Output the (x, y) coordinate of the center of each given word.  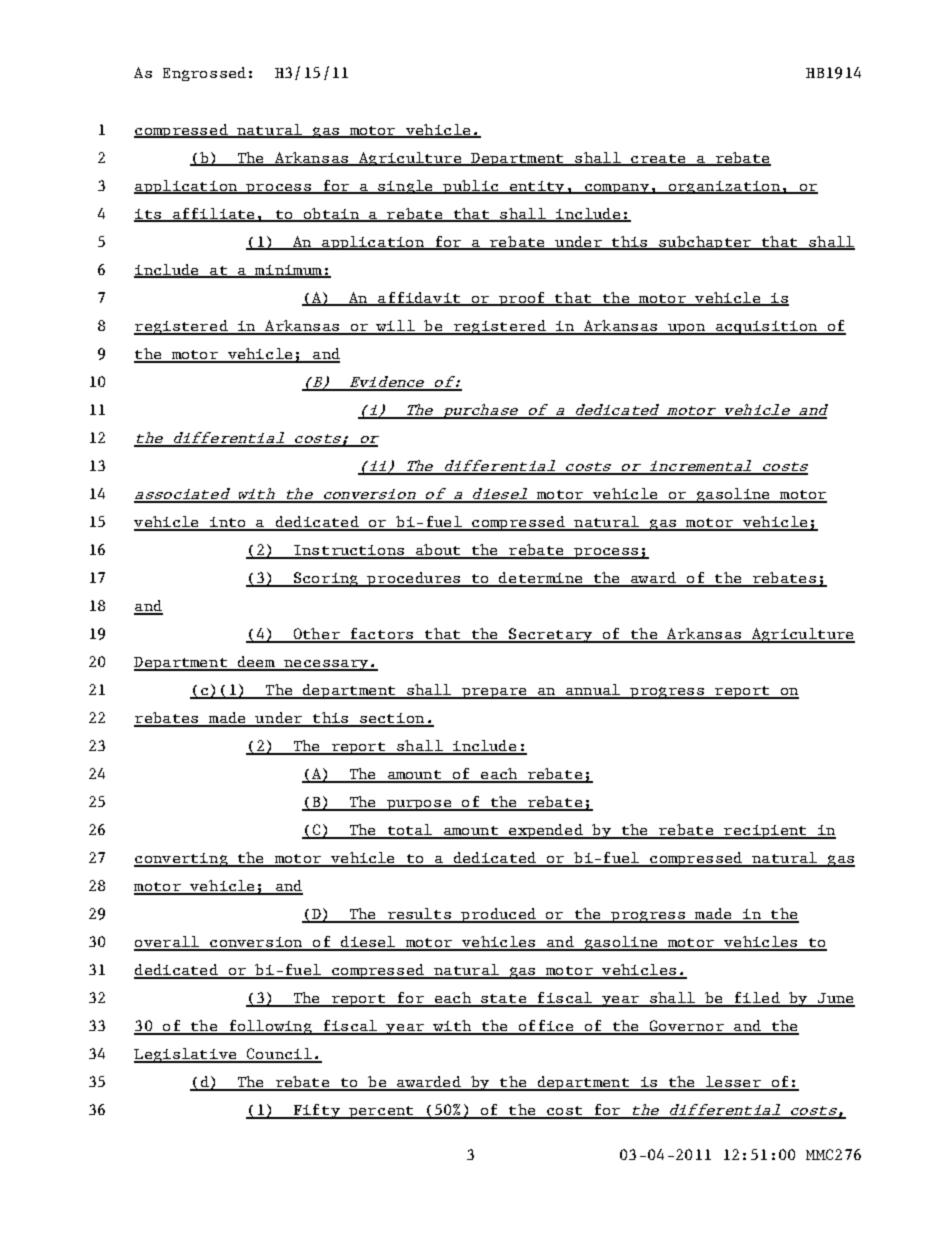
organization (724, 187)
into (228, 523)
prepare (494, 693)
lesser (733, 1083)
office (546, 1027)
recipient (765, 832)
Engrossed (204, 74)
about (438, 551)
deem (256, 663)
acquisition (766, 328)
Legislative (186, 1055)
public (471, 187)
